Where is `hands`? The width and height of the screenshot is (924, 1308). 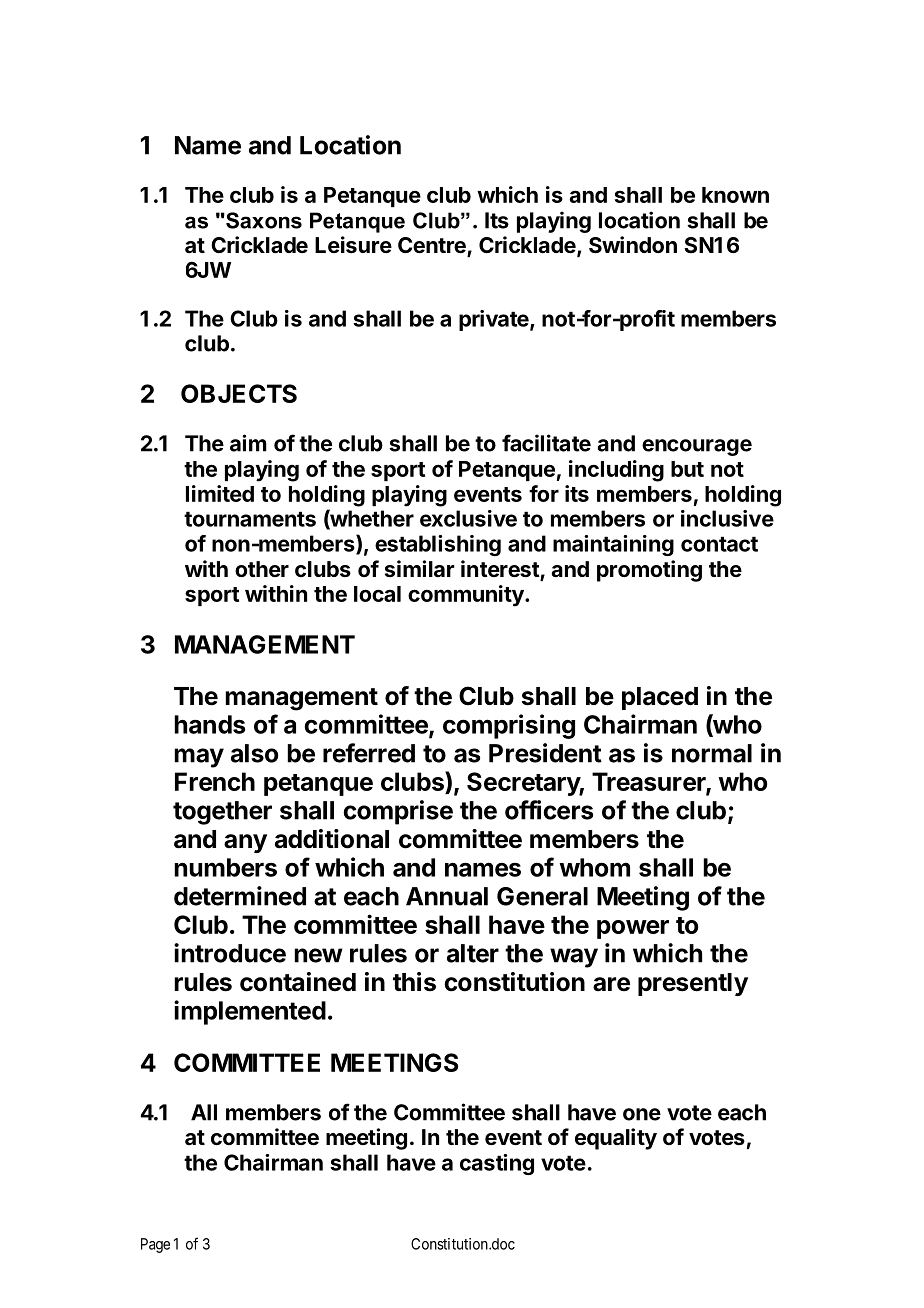
hands is located at coordinates (209, 724).
